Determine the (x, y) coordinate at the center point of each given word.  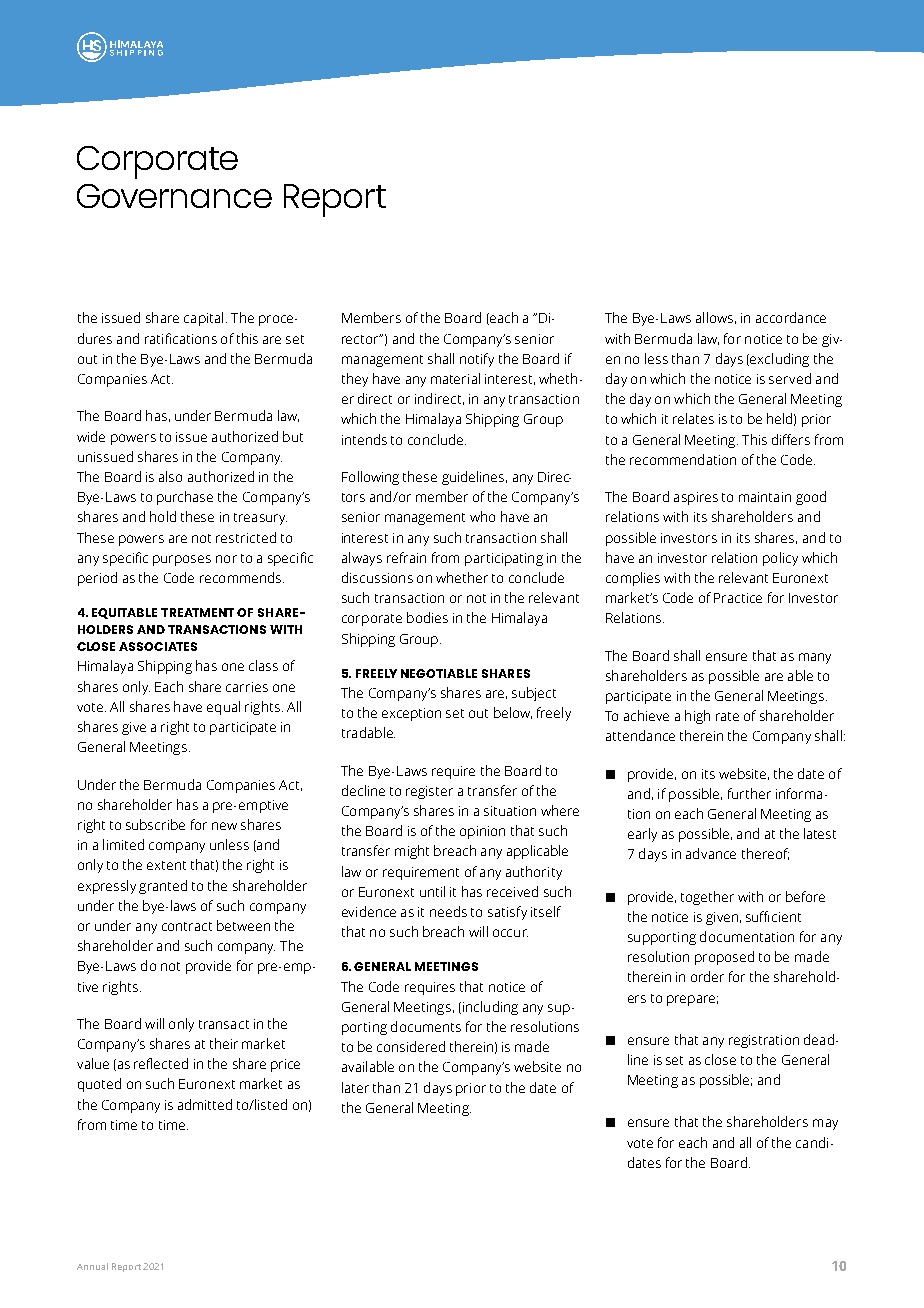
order (707, 976)
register (429, 792)
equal (223, 708)
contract (187, 926)
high (697, 717)
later (355, 1087)
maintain (765, 497)
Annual (92, 1266)
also (170, 476)
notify (477, 360)
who (482, 516)
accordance (791, 317)
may (825, 1124)
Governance (174, 196)
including (490, 1008)
